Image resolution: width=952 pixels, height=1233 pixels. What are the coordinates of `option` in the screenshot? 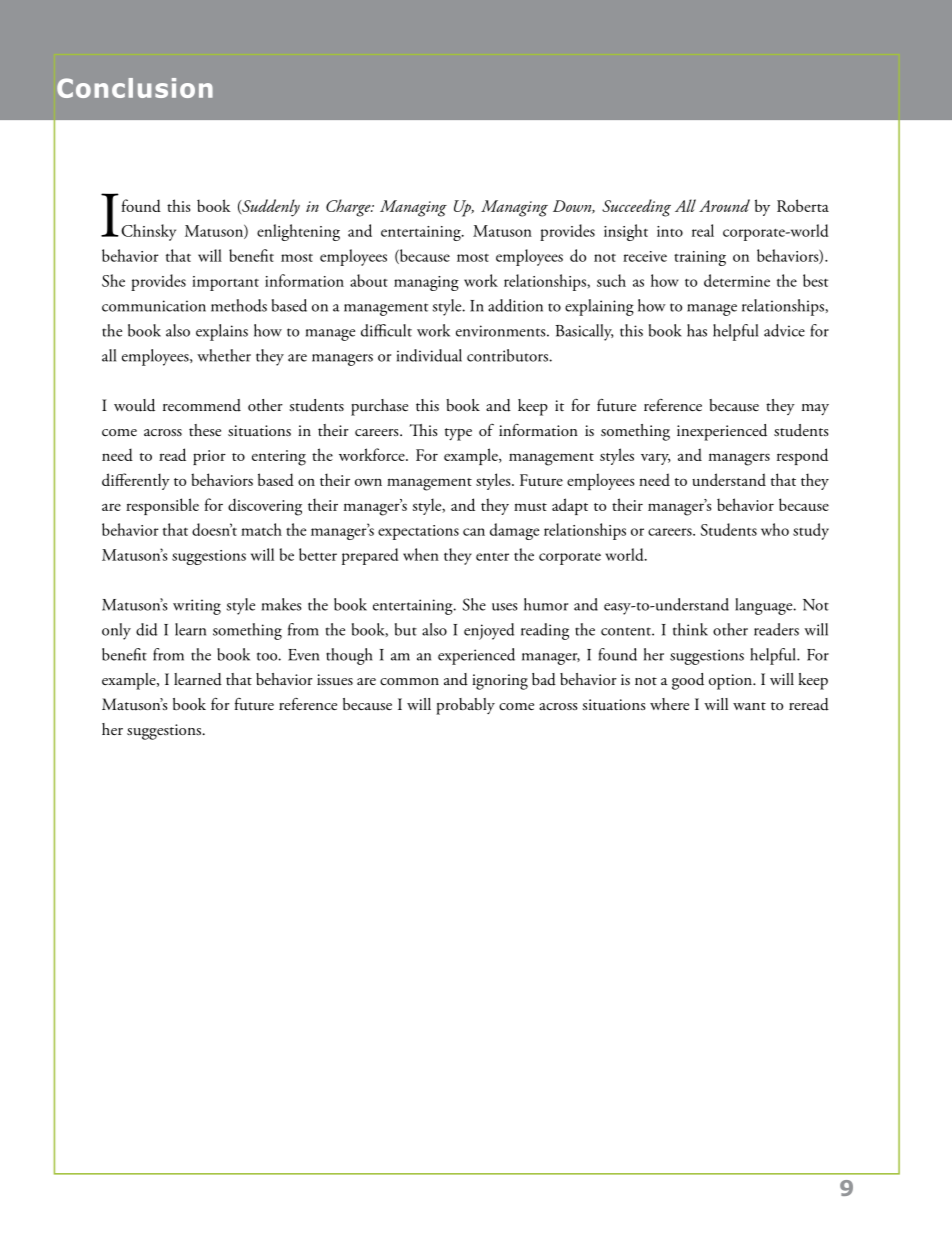 It's located at (731, 682).
